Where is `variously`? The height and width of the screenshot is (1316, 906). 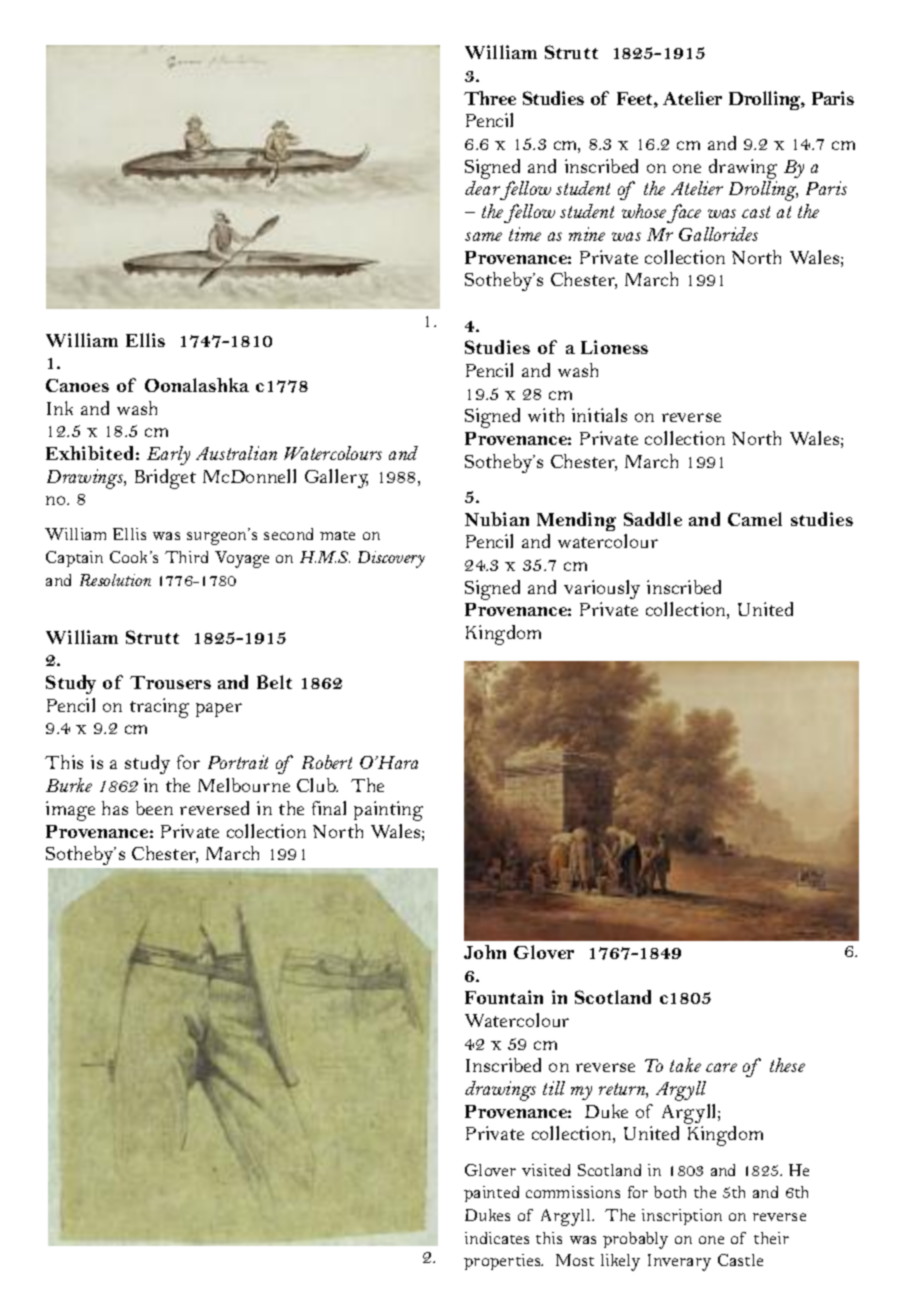
variously is located at coordinates (602, 589).
